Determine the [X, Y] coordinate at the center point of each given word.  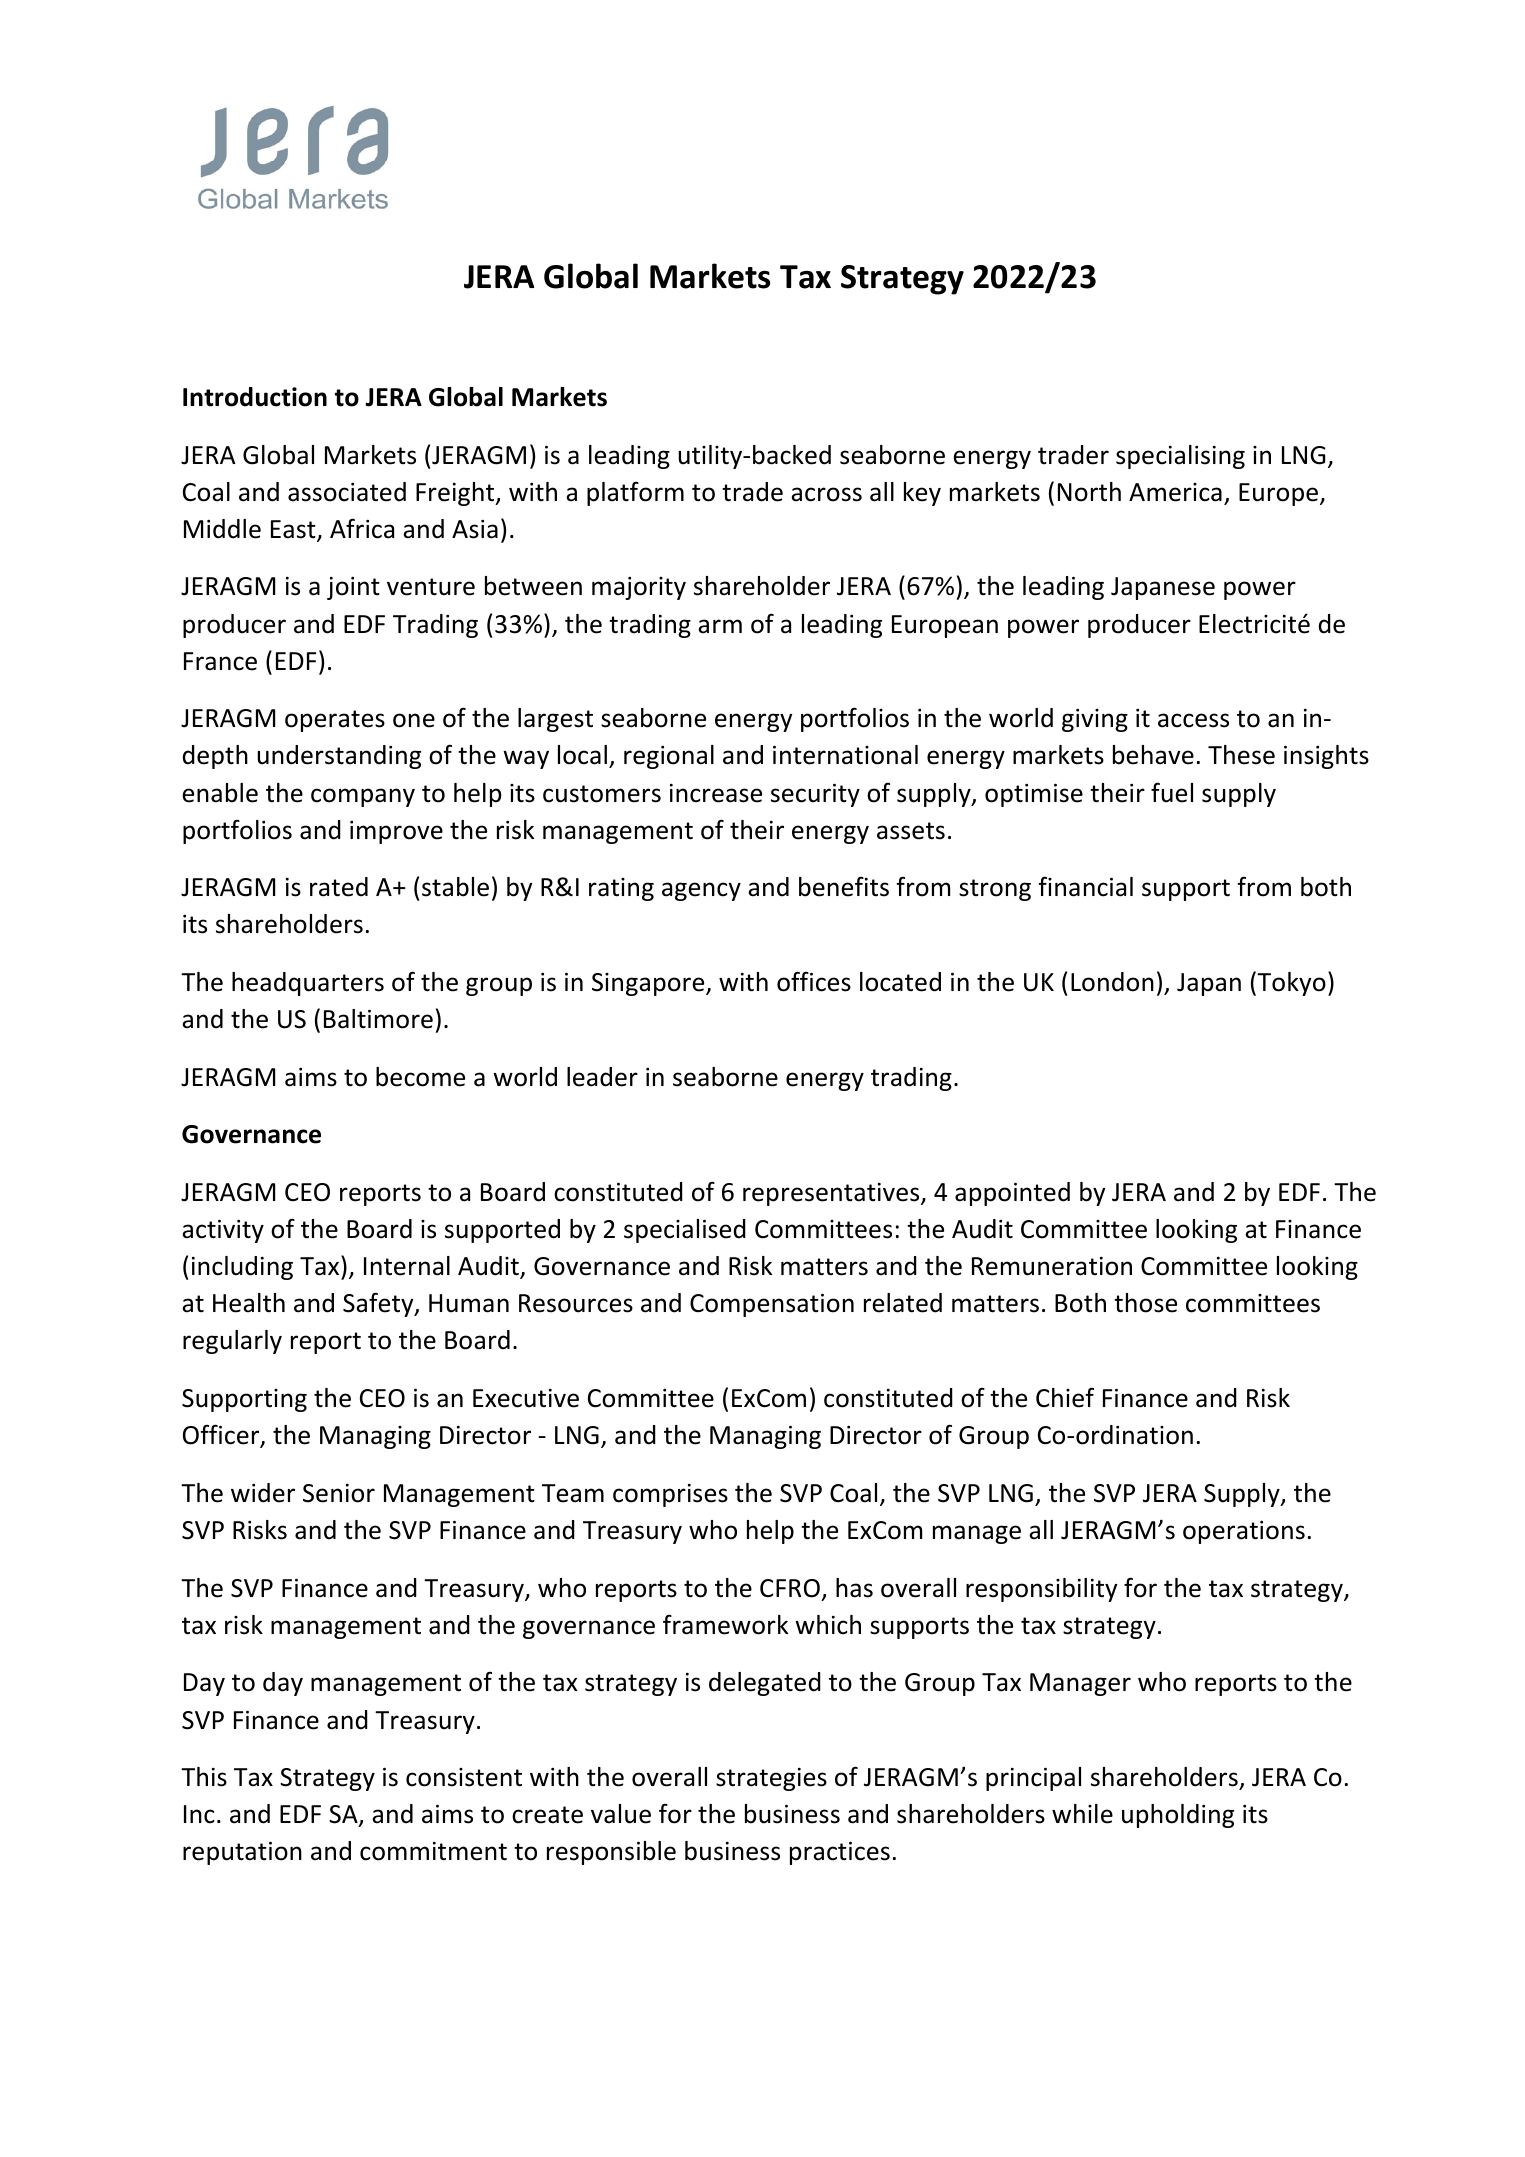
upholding [1178, 1816]
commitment [433, 1851]
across [826, 494]
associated [347, 492]
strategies [771, 1779]
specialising [1180, 457]
